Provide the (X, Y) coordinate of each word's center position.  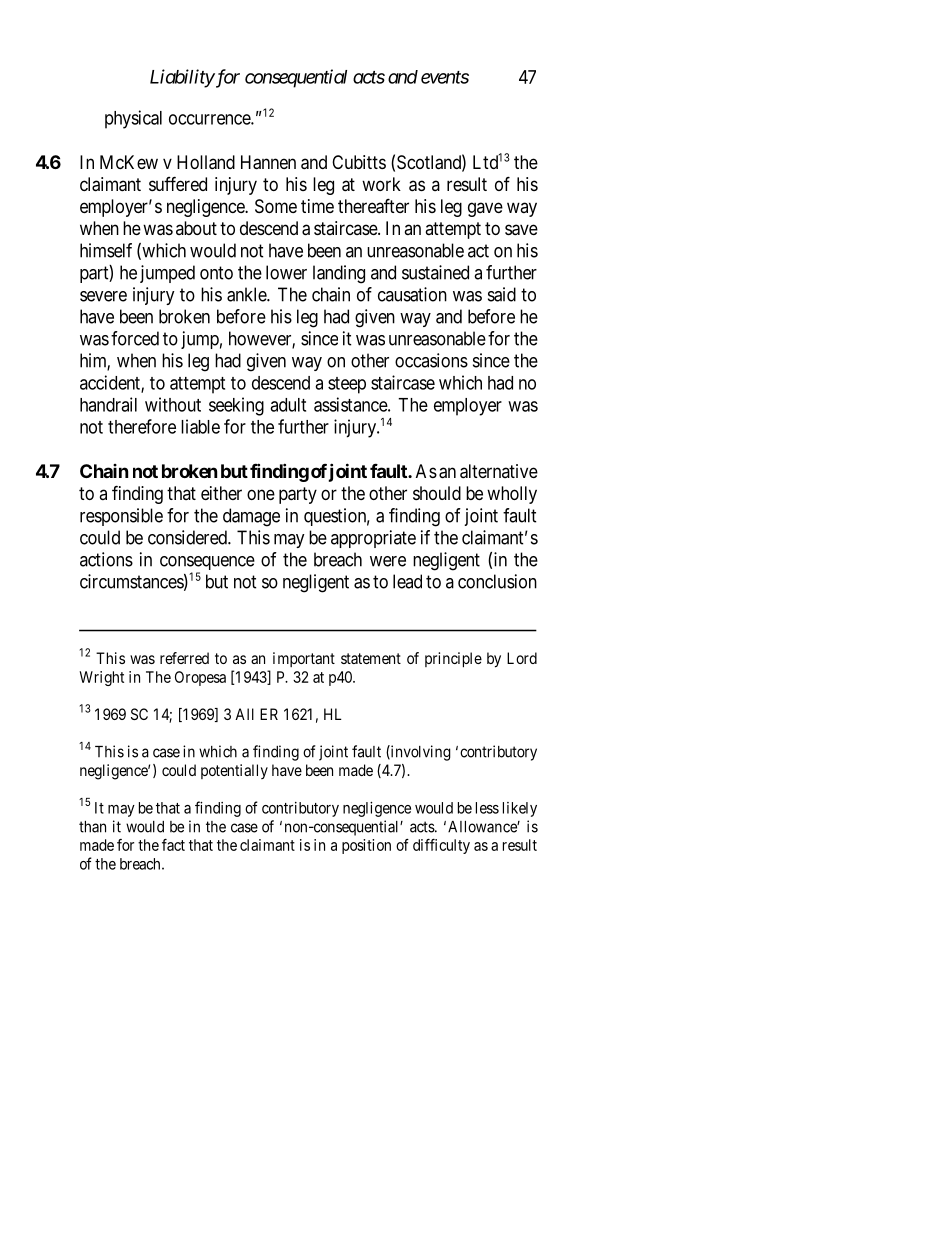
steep (347, 385)
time (317, 206)
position (366, 846)
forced (135, 338)
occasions (431, 360)
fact (173, 845)
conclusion (497, 581)
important (304, 659)
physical (133, 119)
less (487, 808)
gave (485, 209)
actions (106, 559)
